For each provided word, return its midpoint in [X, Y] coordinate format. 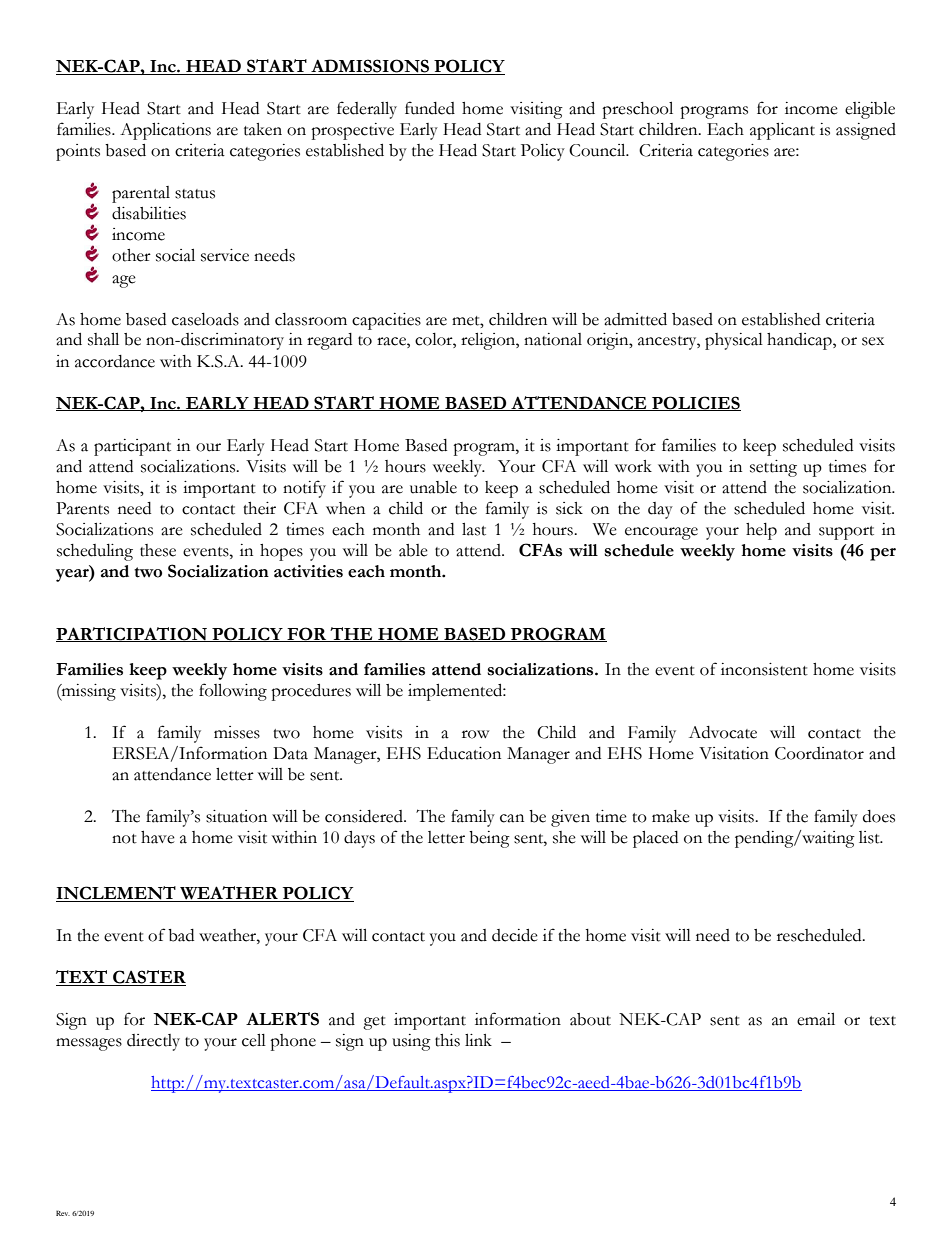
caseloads [205, 319]
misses [237, 732]
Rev [63, 1213]
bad [181, 935]
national [553, 339]
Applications [165, 131]
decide [515, 935]
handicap [800, 341]
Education [464, 753]
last [474, 529]
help [761, 531]
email [816, 1019]
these [158, 550]
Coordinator [819, 753]
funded [430, 108]
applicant [782, 131]
